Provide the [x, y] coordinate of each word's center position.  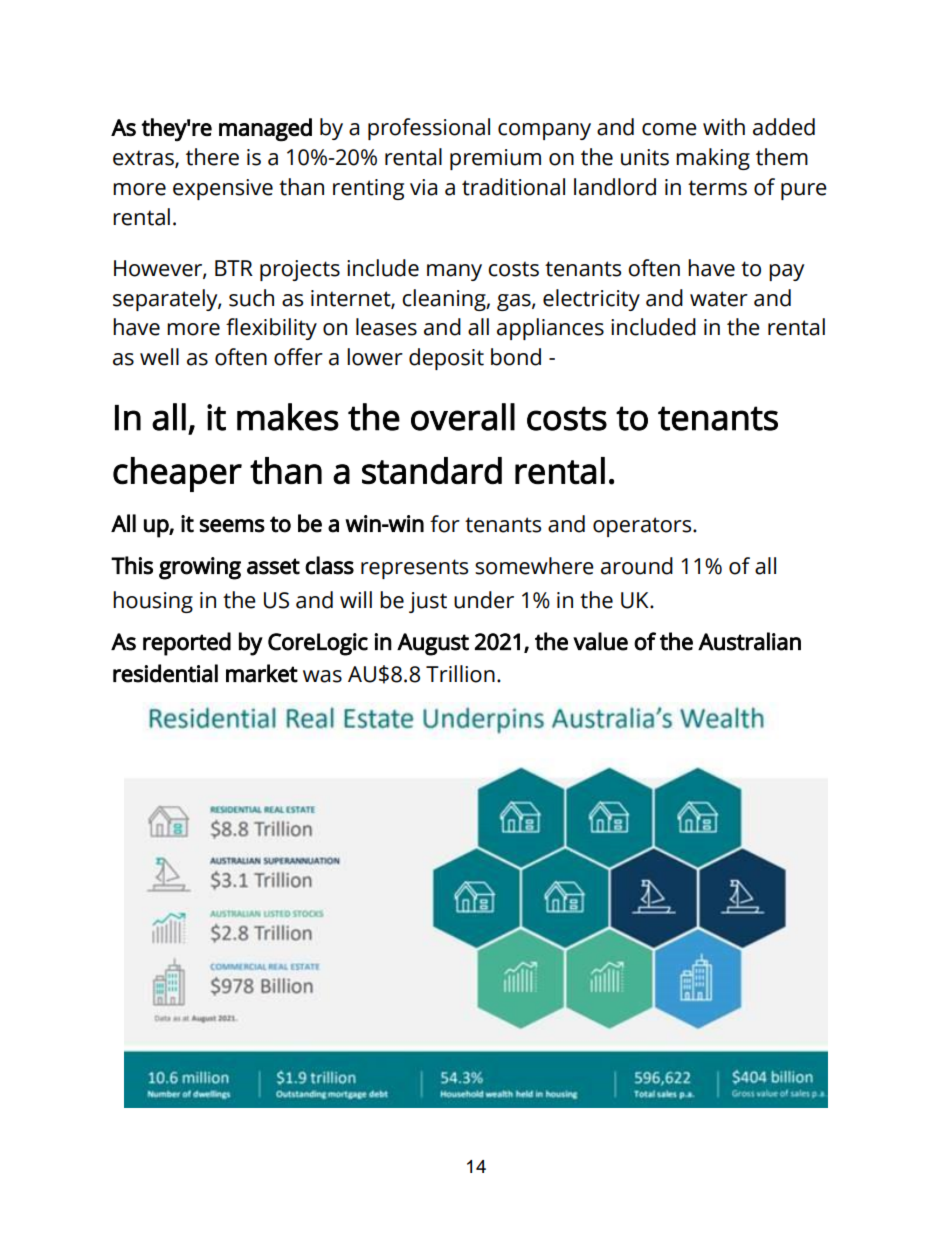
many [454, 272]
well [159, 357]
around [637, 566]
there [212, 157]
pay [786, 272]
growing [200, 568]
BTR [234, 268]
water [719, 299]
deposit [446, 359]
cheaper [177, 474]
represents [414, 569]
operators [643, 527]
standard [432, 471]
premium [495, 159]
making [713, 159]
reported [187, 644]
